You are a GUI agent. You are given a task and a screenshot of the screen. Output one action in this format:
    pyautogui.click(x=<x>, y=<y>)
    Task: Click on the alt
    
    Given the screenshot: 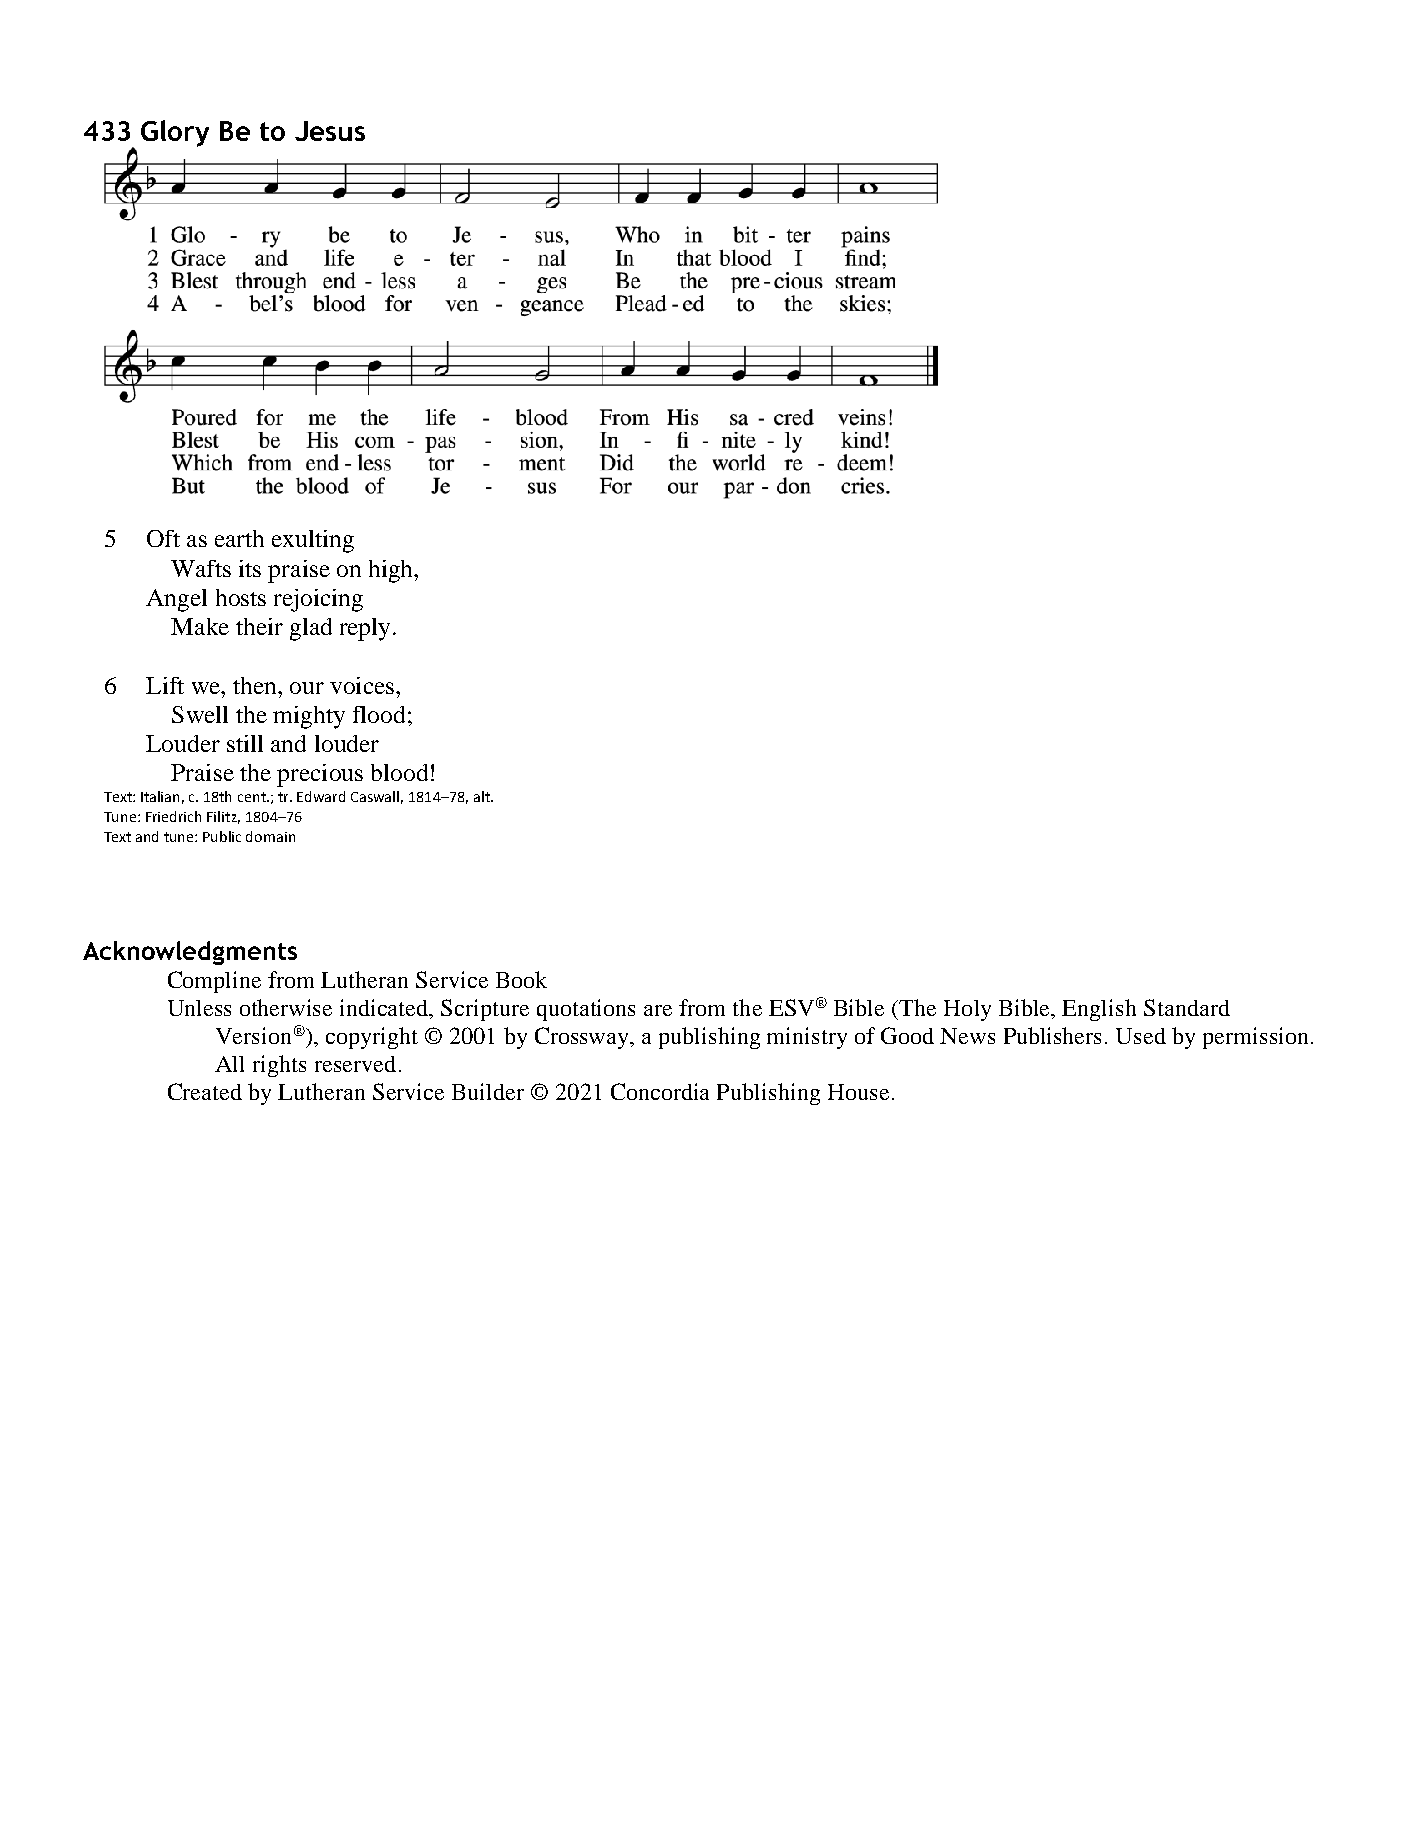 What is the action you would take?
    pyautogui.click(x=483, y=796)
